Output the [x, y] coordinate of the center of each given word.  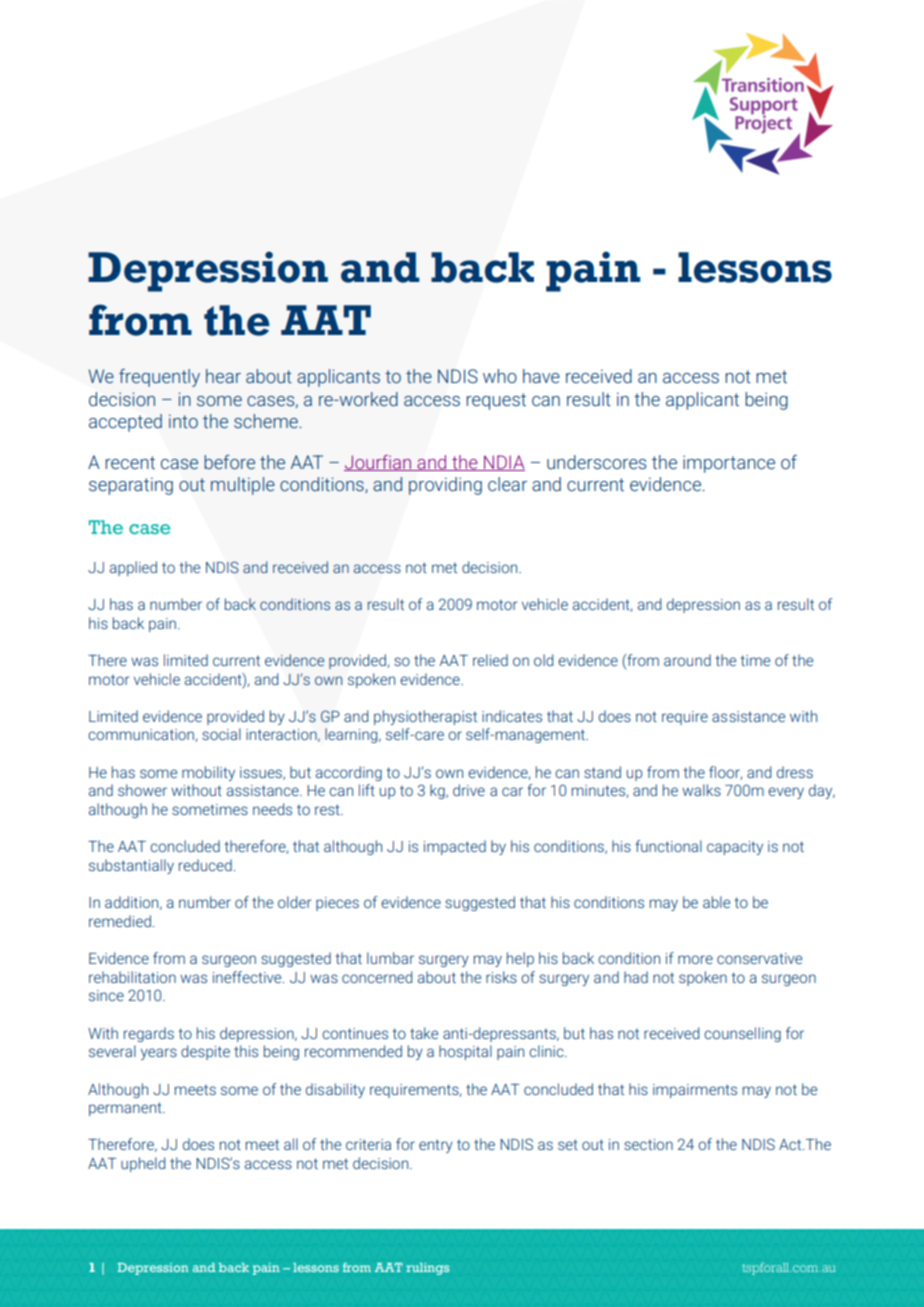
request [496, 401]
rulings [427, 1269]
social [221, 734]
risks [501, 977]
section [648, 1144]
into [183, 421]
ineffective [248, 977]
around [687, 660]
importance [729, 464]
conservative [759, 958]
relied [490, 660]
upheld [143, 1164]
